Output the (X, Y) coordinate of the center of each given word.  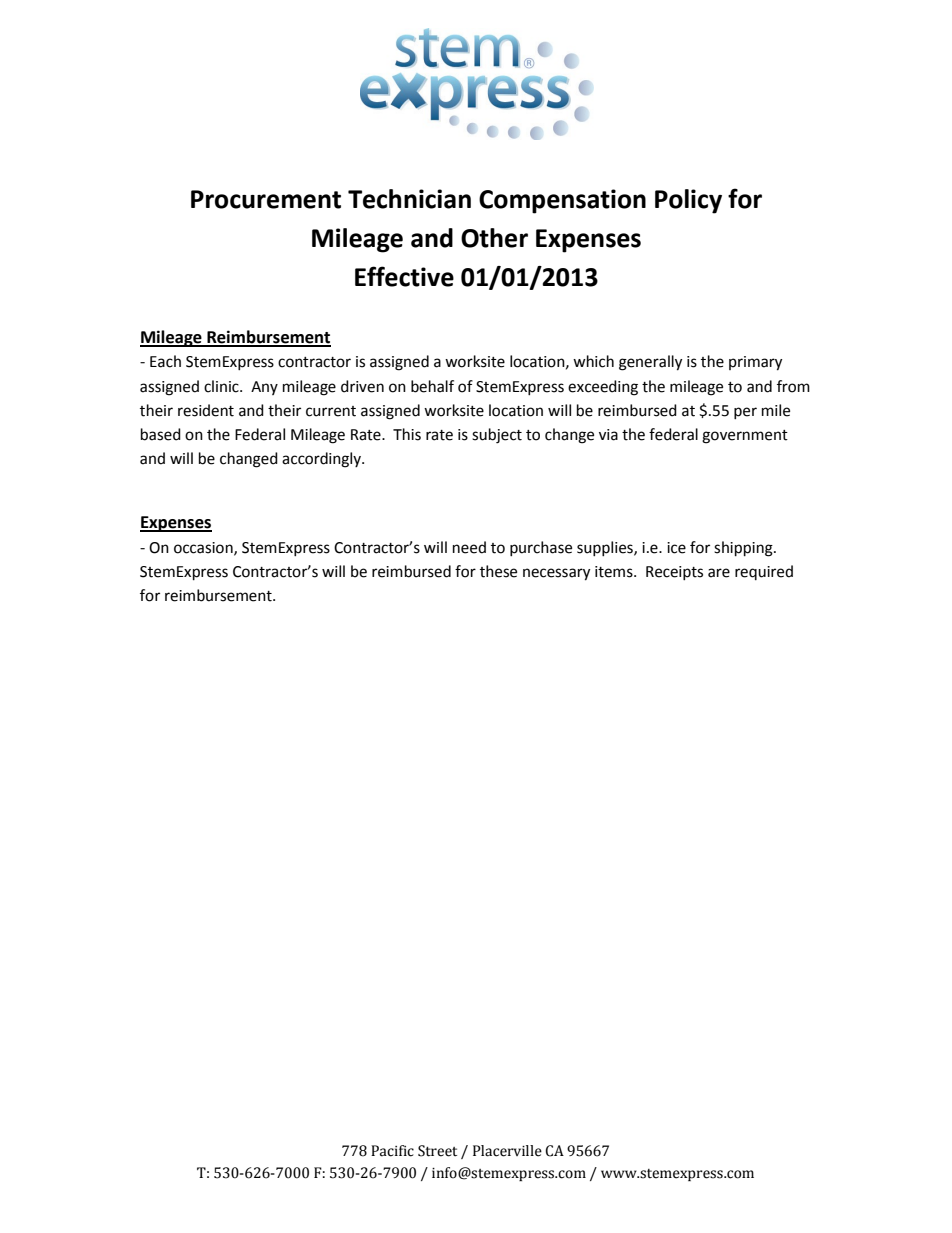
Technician (409, 199)
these (498, 571)
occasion (204, 548)
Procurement (266, 199)
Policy (688, 201)
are (719, 573)
